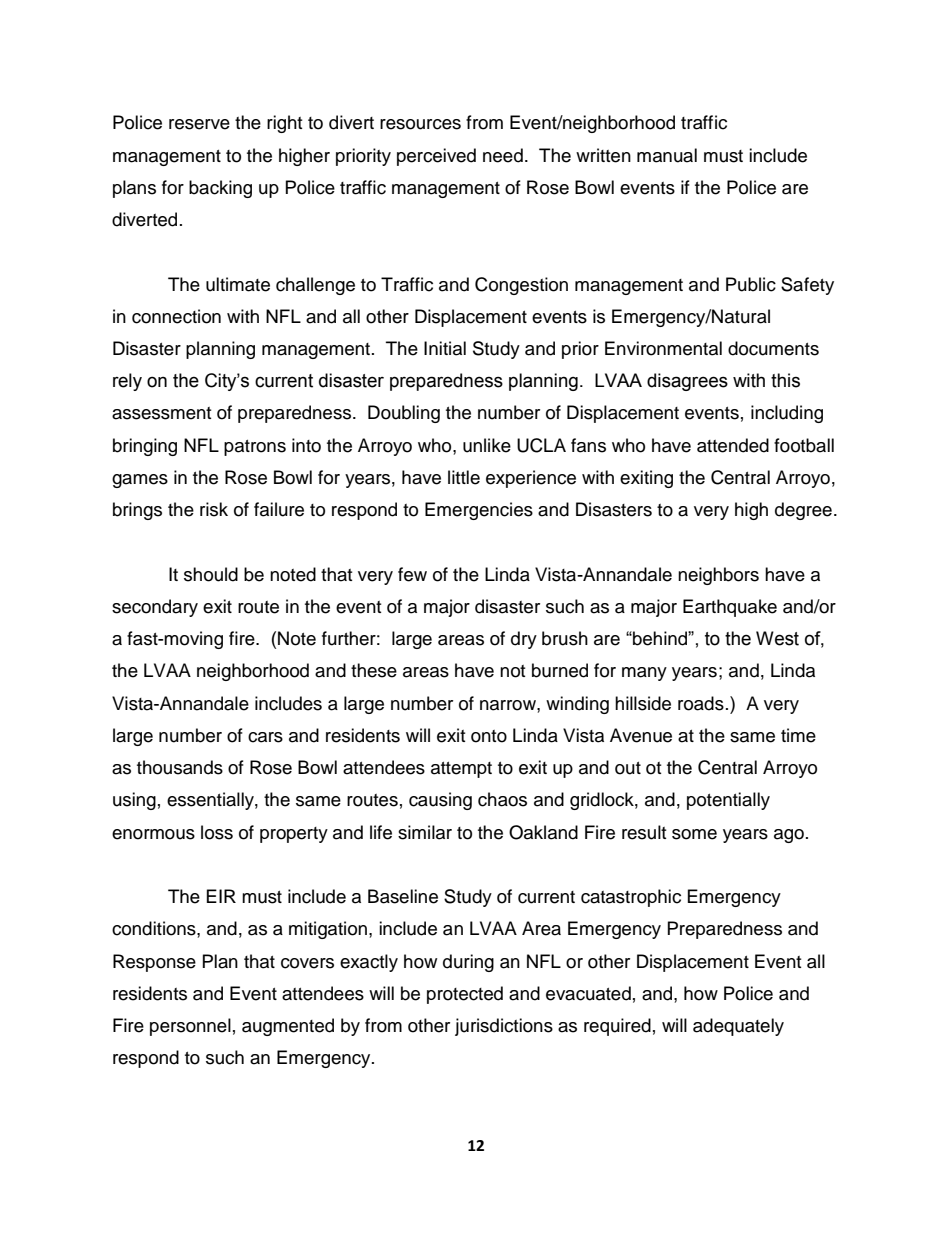  What do you see at coordinates (211, 574) in the page?
I see `should` at bounding box center [211, 574].
